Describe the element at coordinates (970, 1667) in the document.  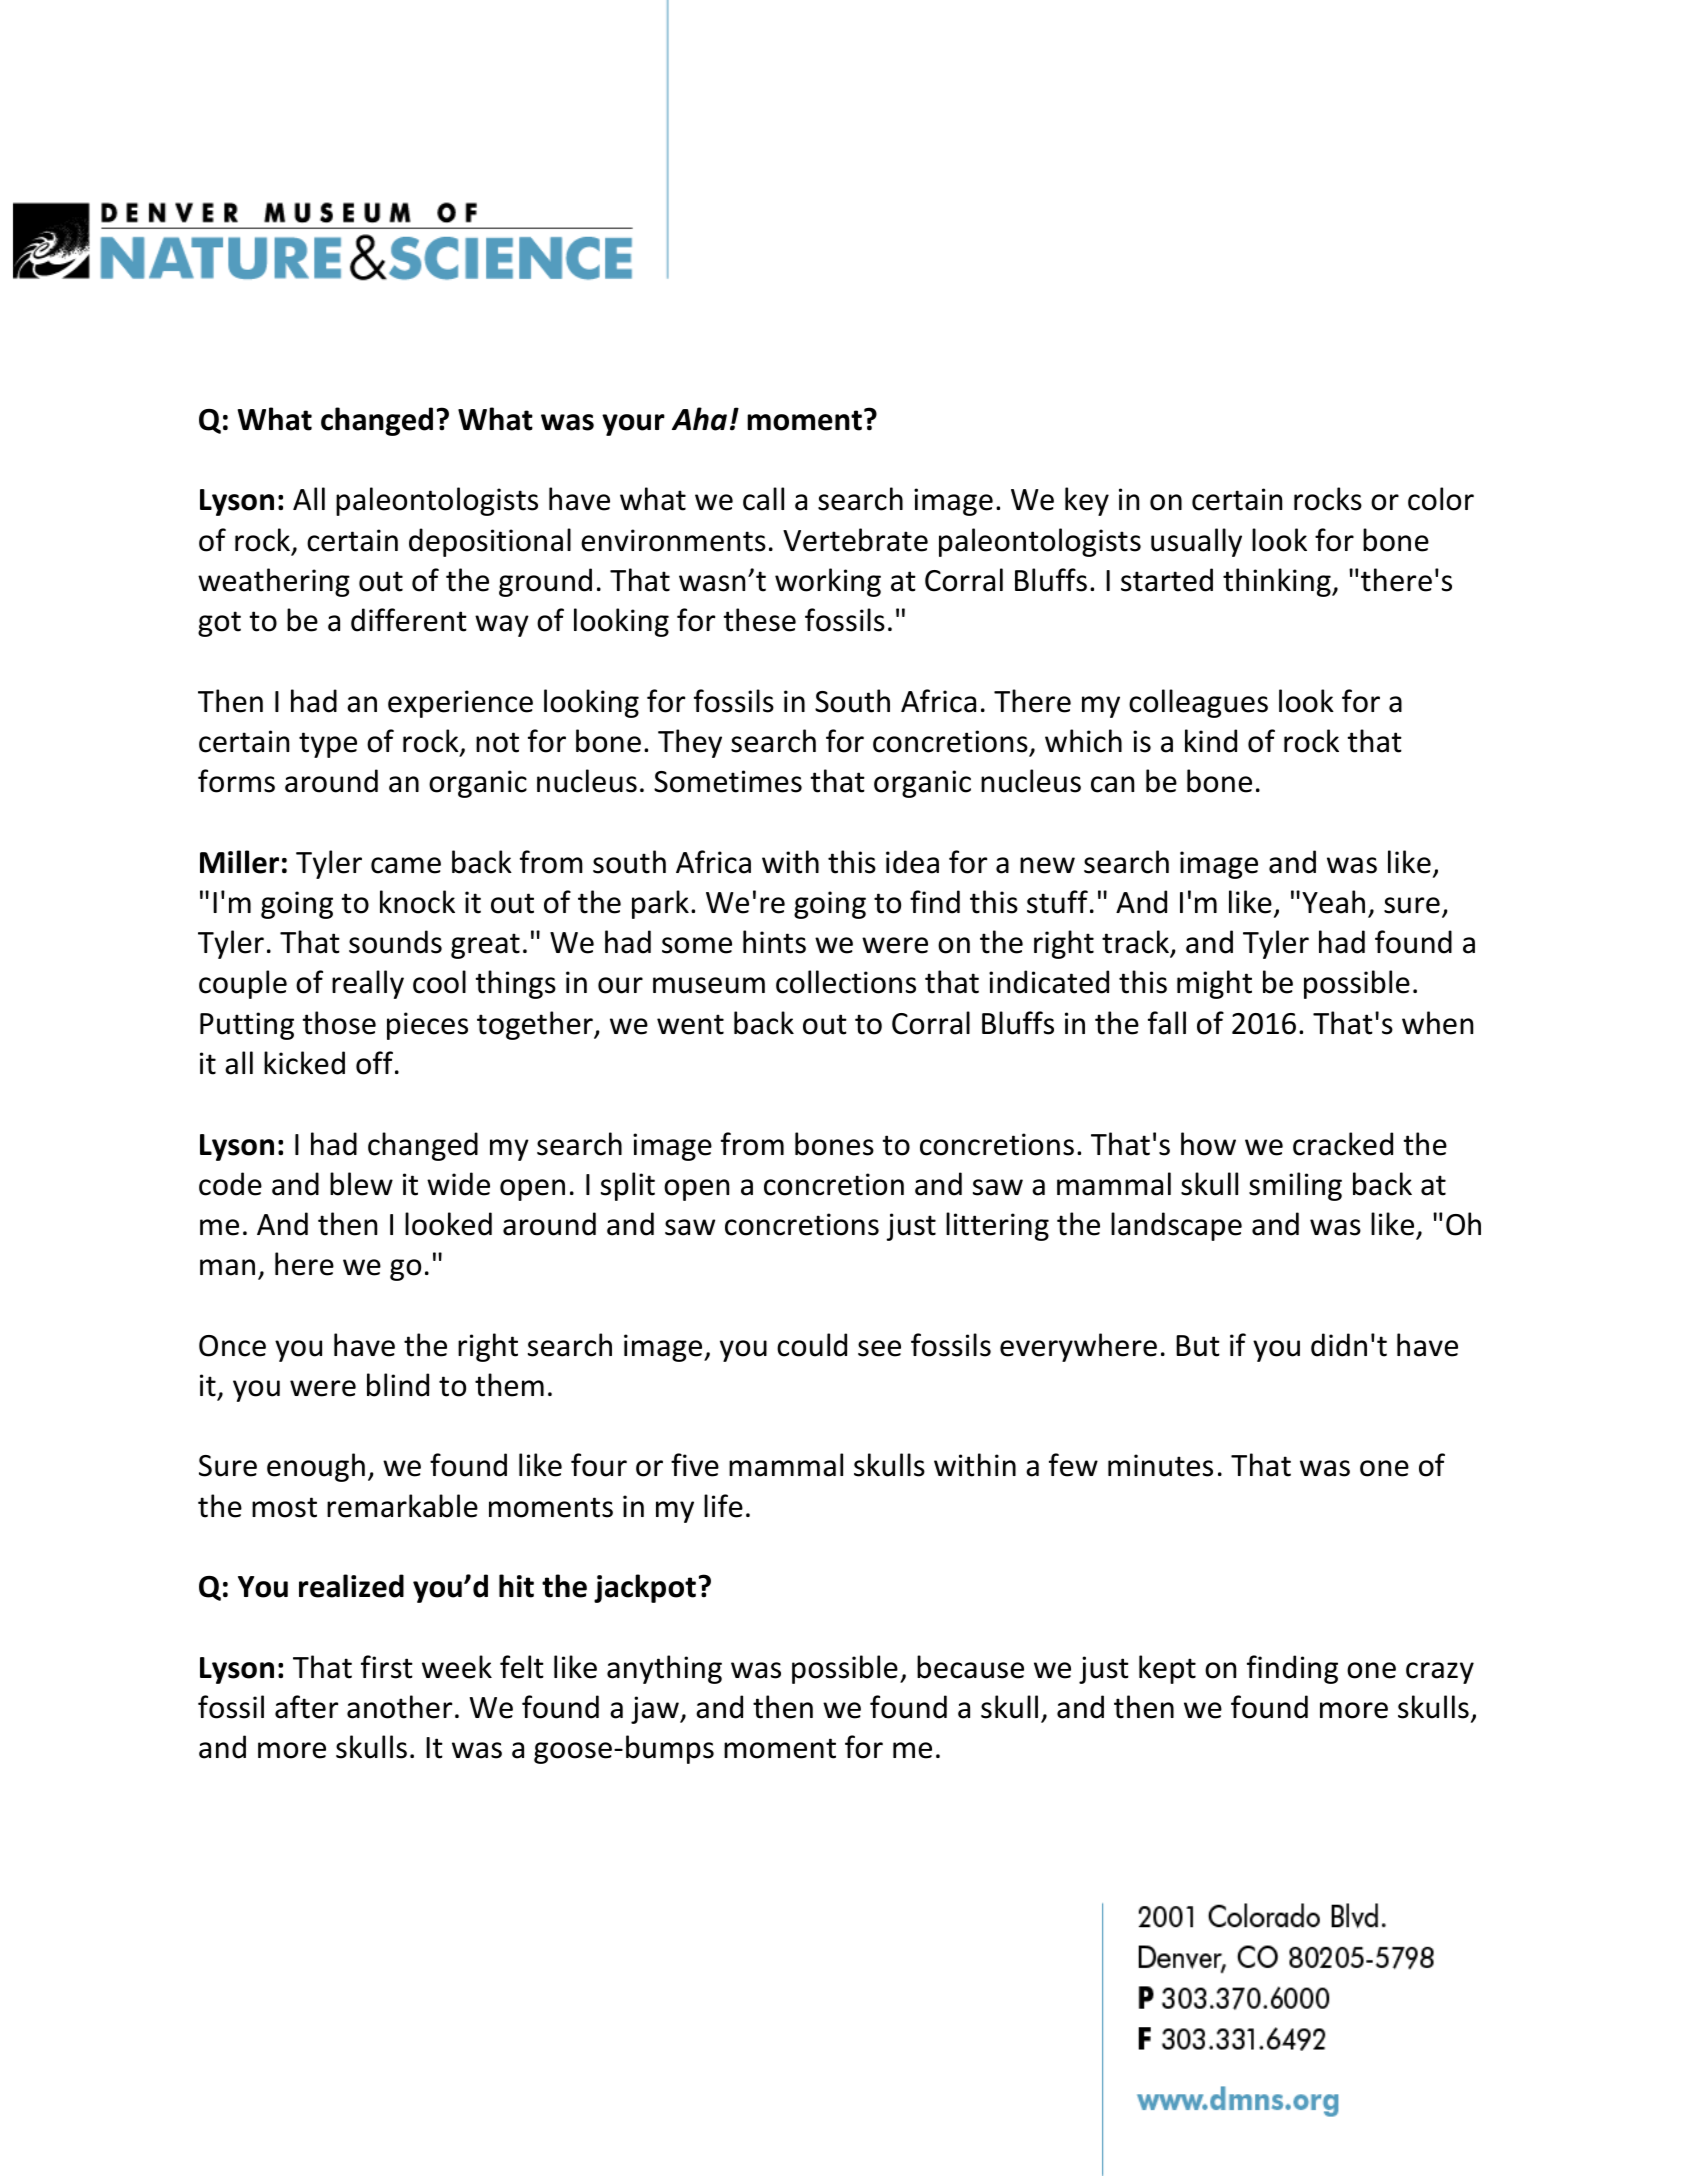
I see `because` at that location.
